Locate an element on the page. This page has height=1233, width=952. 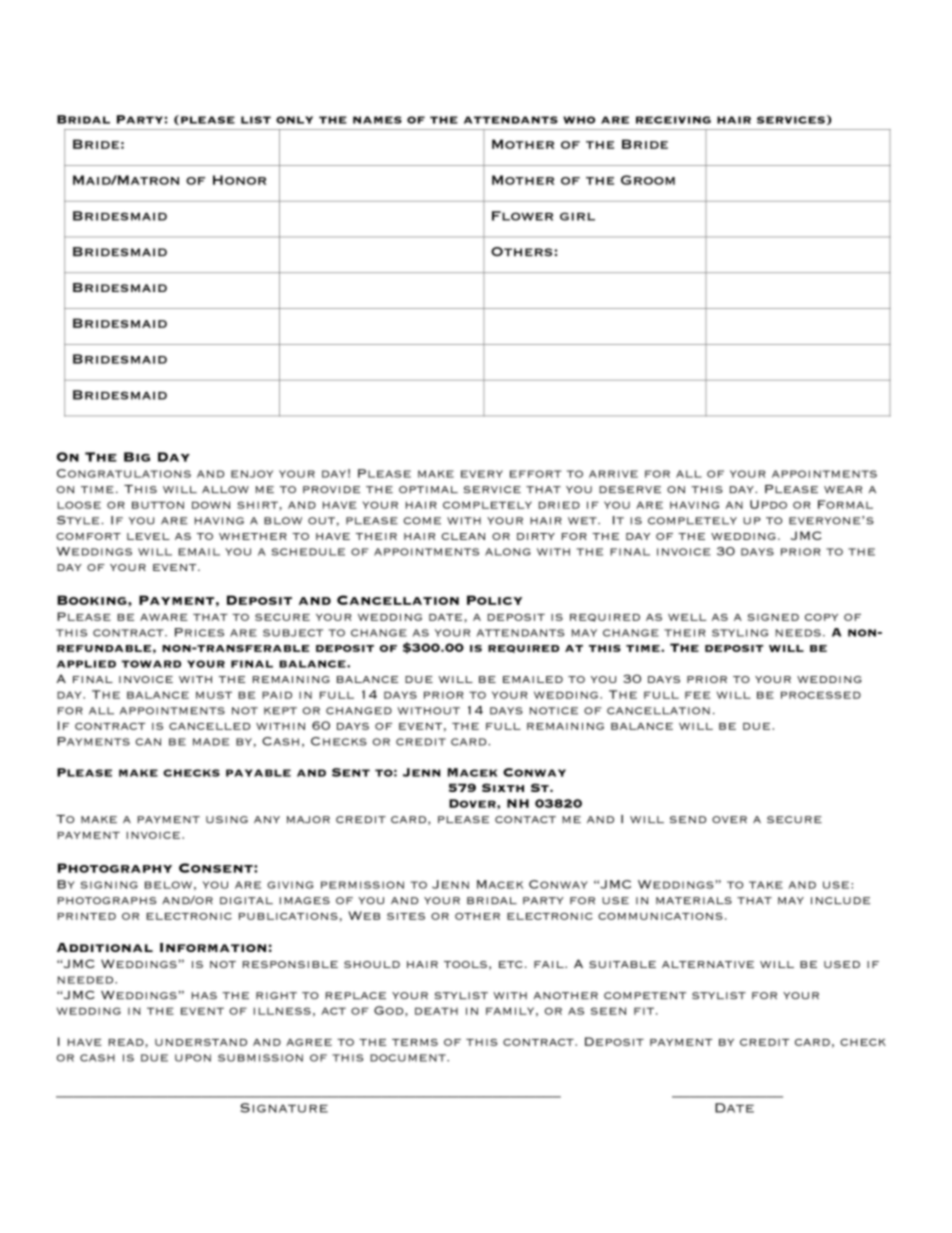
wear is located at coordinates (843, 489).
